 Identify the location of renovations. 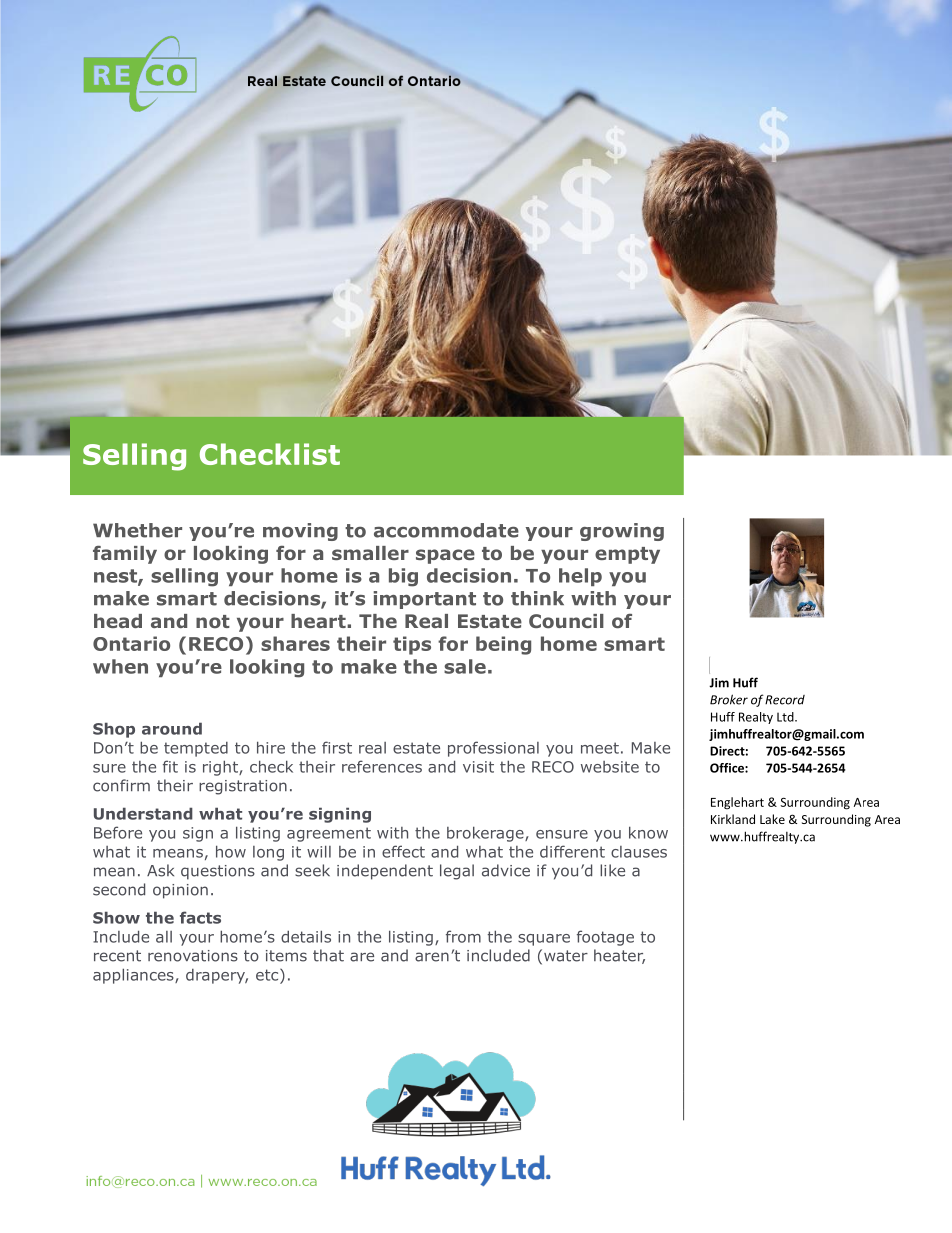
(193, 956).
